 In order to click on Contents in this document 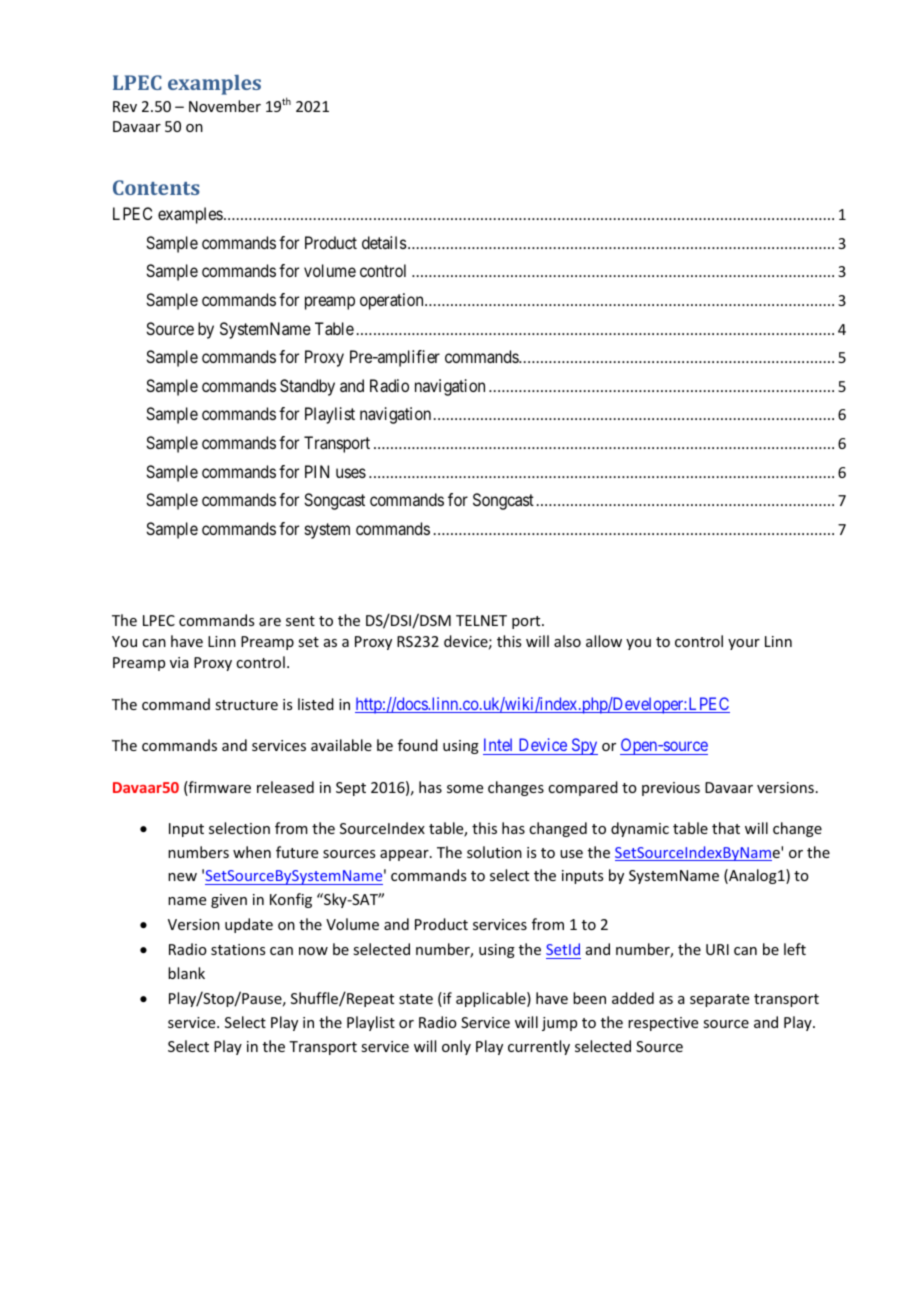, I will do `click(156, 187)`.
